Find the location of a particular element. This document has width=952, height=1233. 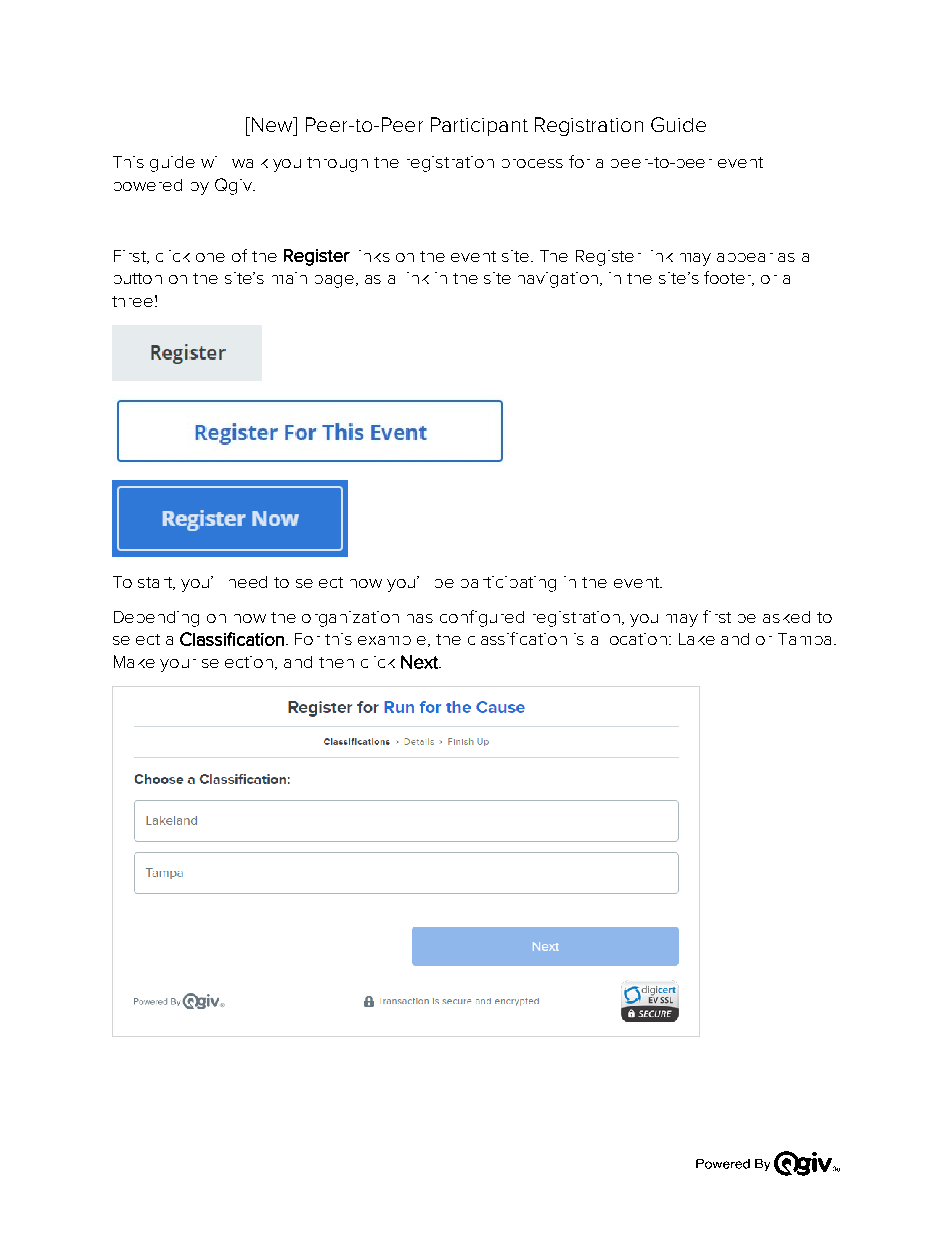

main is located at coordinates (289, 278).
